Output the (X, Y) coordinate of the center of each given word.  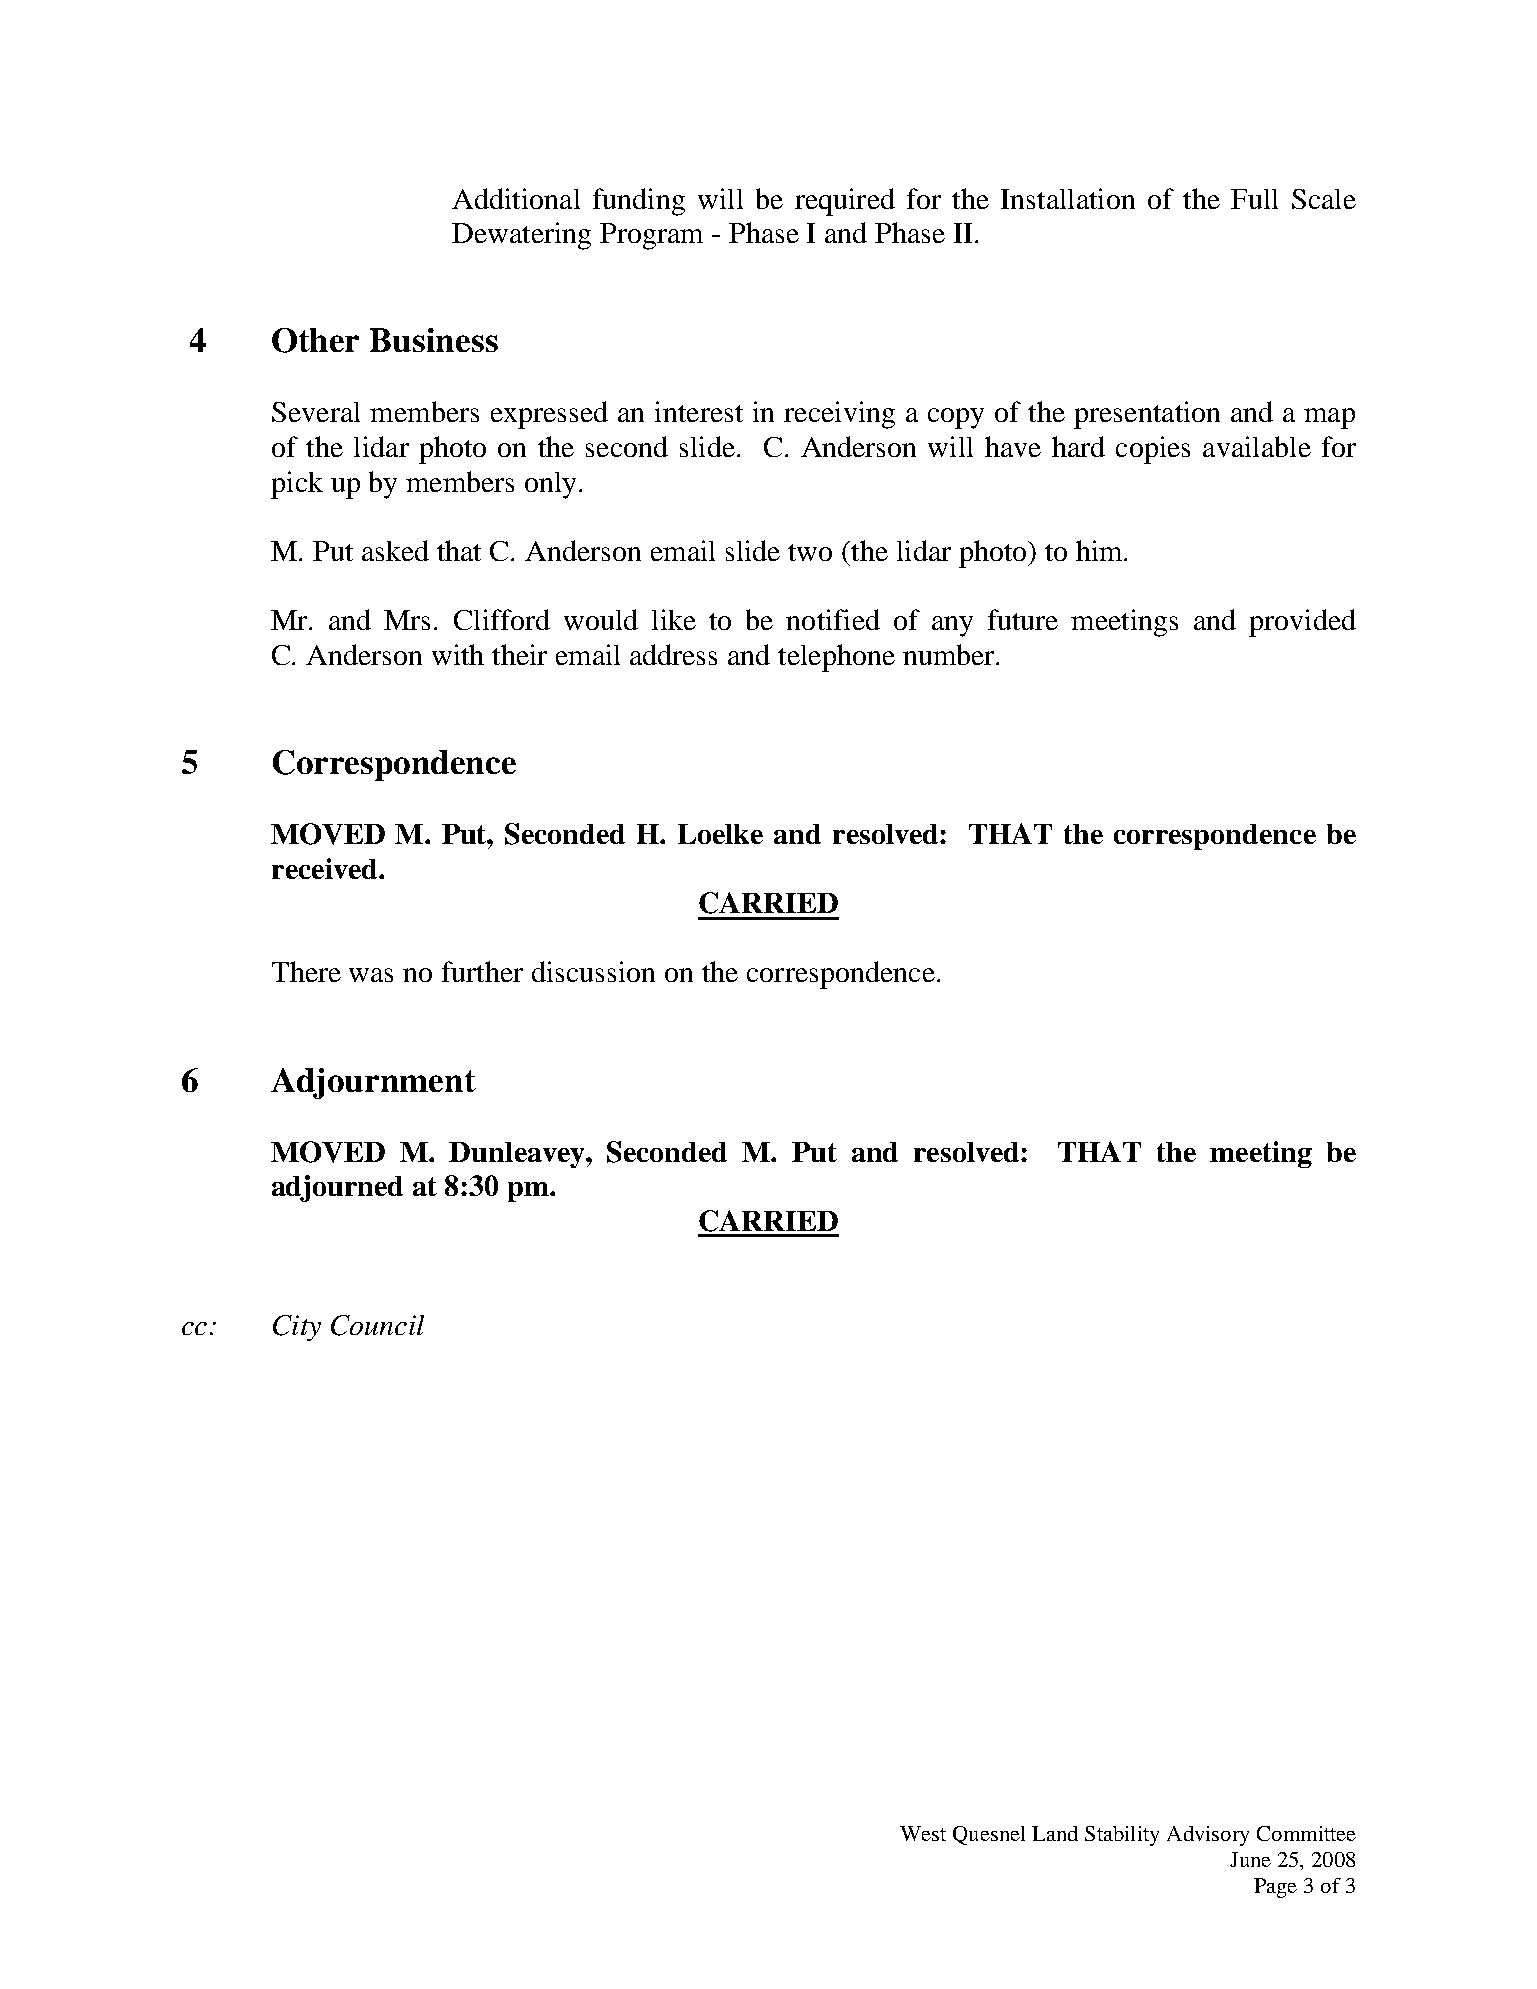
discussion (593, 971)
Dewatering (521, 236)
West (923, 1833)
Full (1254, 199)
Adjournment (373, 1083)
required (845, 202)
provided (1302, 623)
